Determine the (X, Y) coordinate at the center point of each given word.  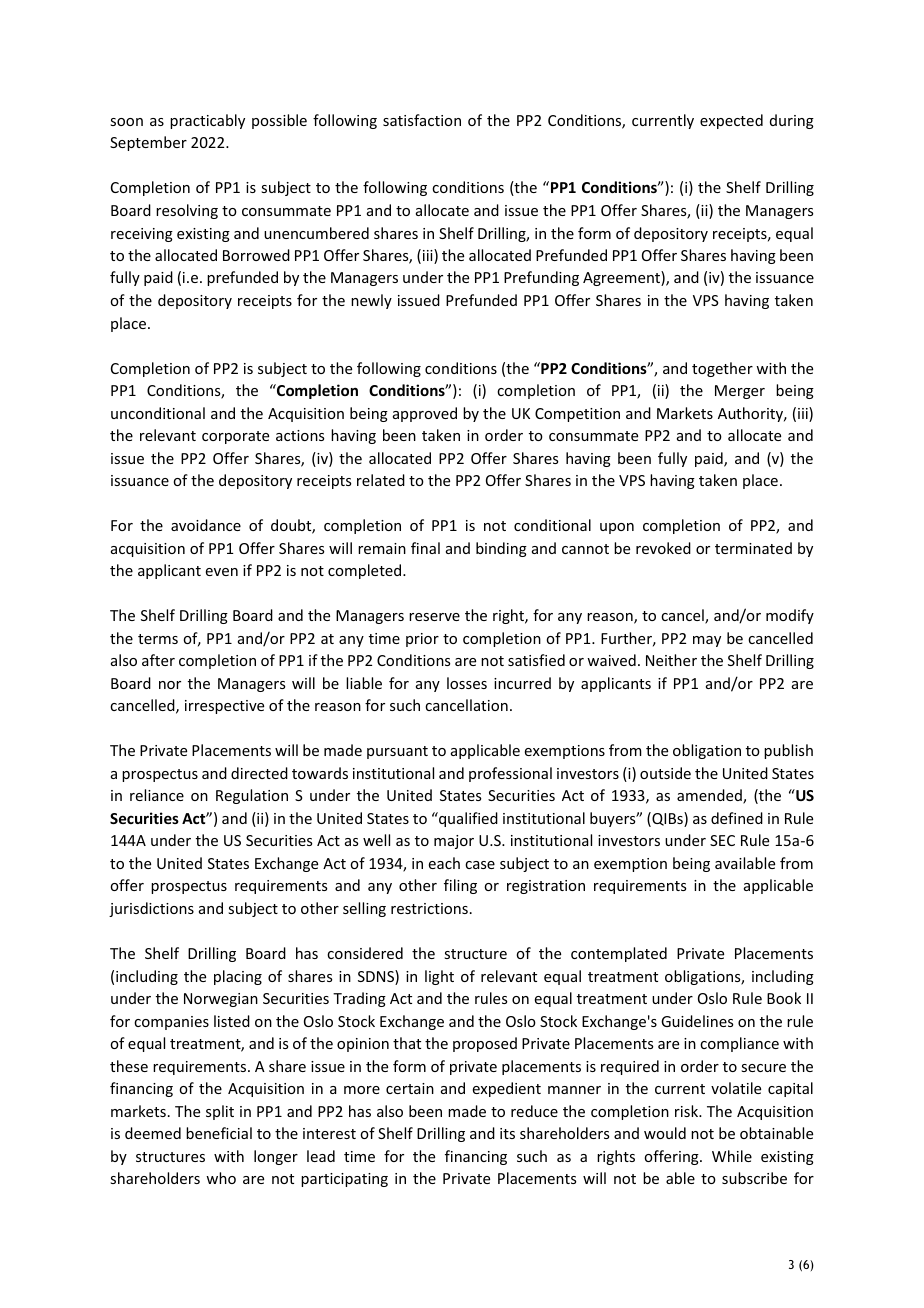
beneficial (219, 1133)
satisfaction (422, 120)
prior (422, 640)
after (158, 660)
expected (731, 121)
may (707, 641)
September (148, 143)
